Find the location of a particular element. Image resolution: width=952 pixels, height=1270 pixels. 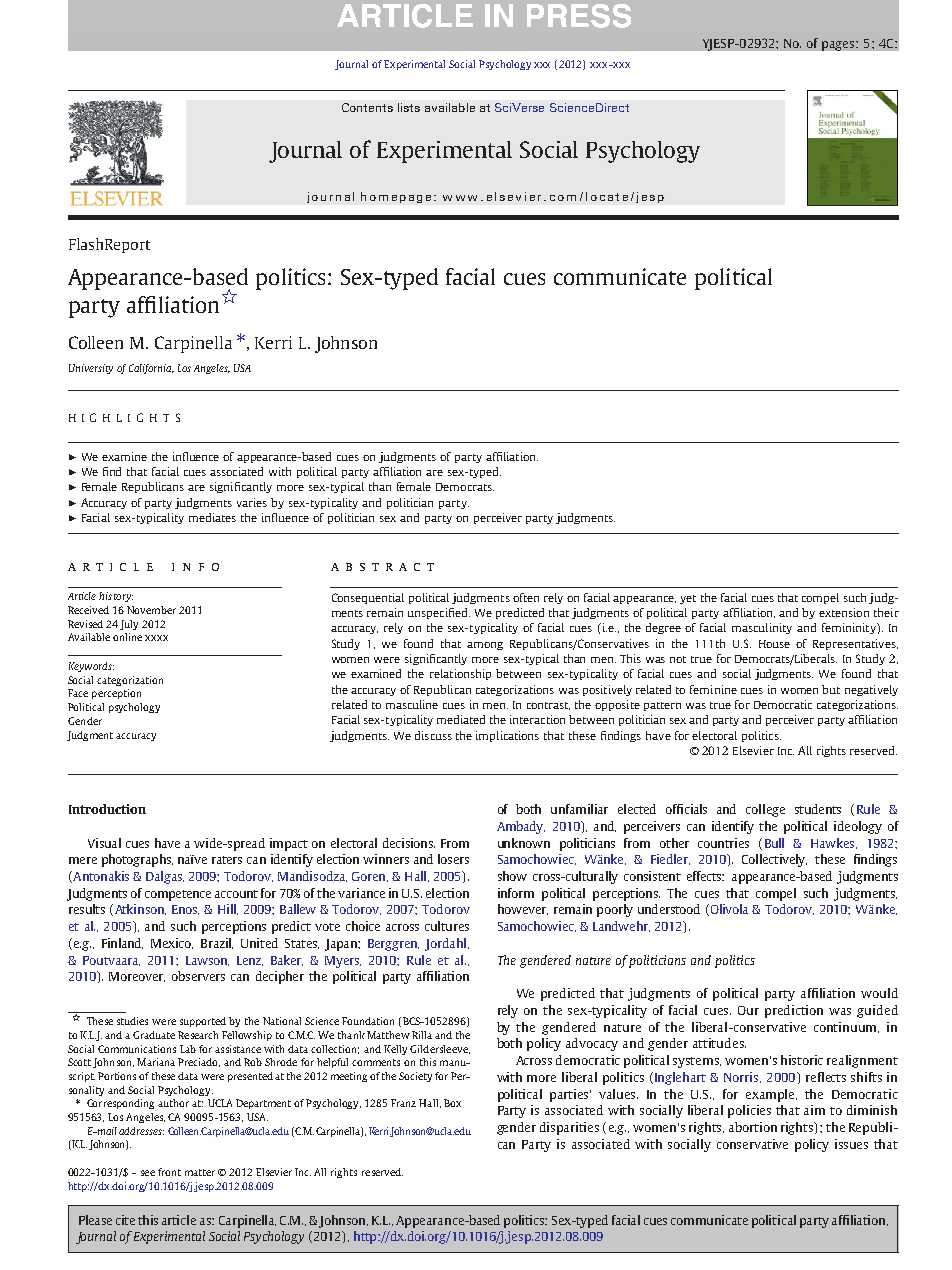

yet is located at coordinates (688, 599).
